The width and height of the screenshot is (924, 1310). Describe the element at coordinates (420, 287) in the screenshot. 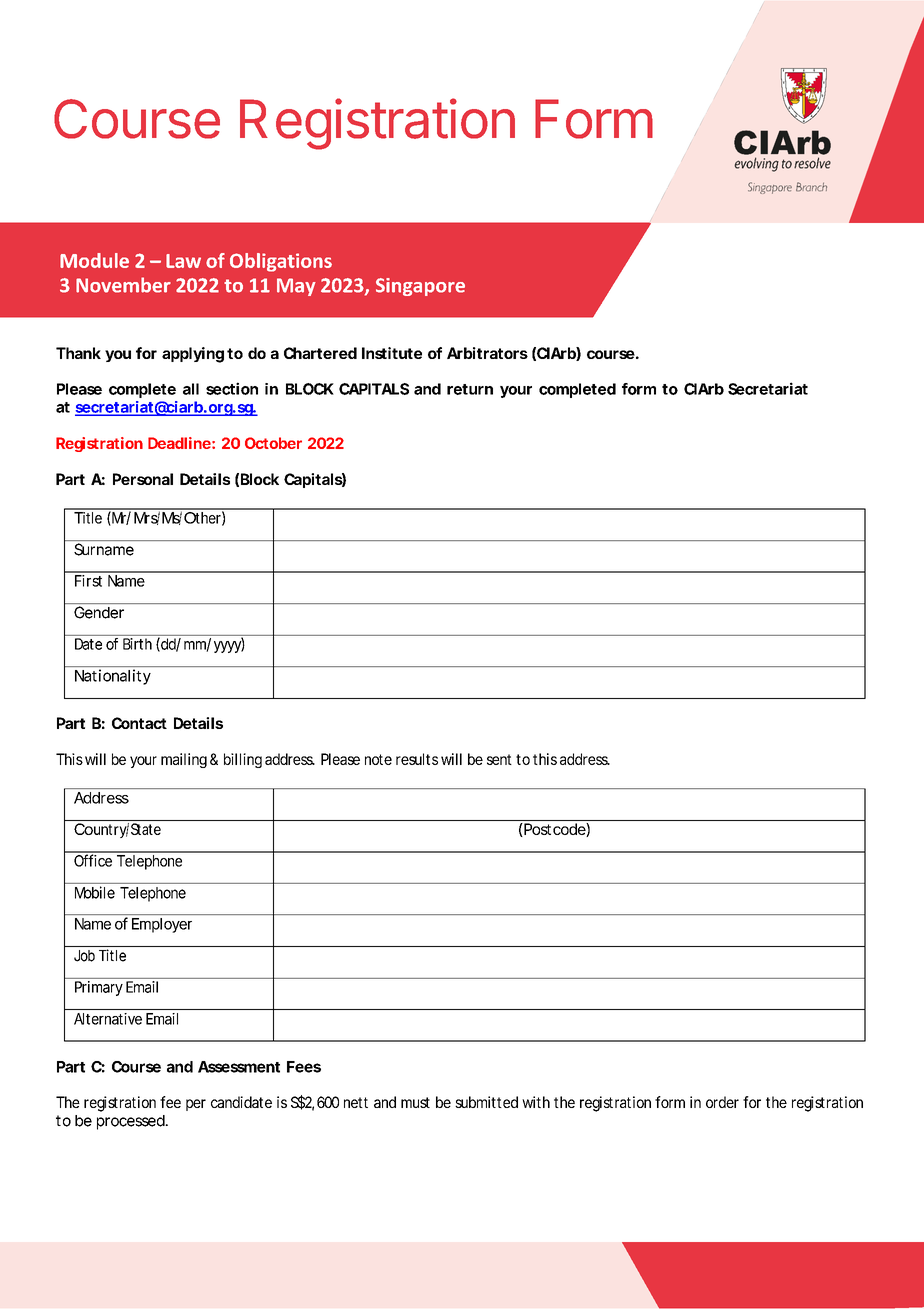

I see `Singapore` at that location.
